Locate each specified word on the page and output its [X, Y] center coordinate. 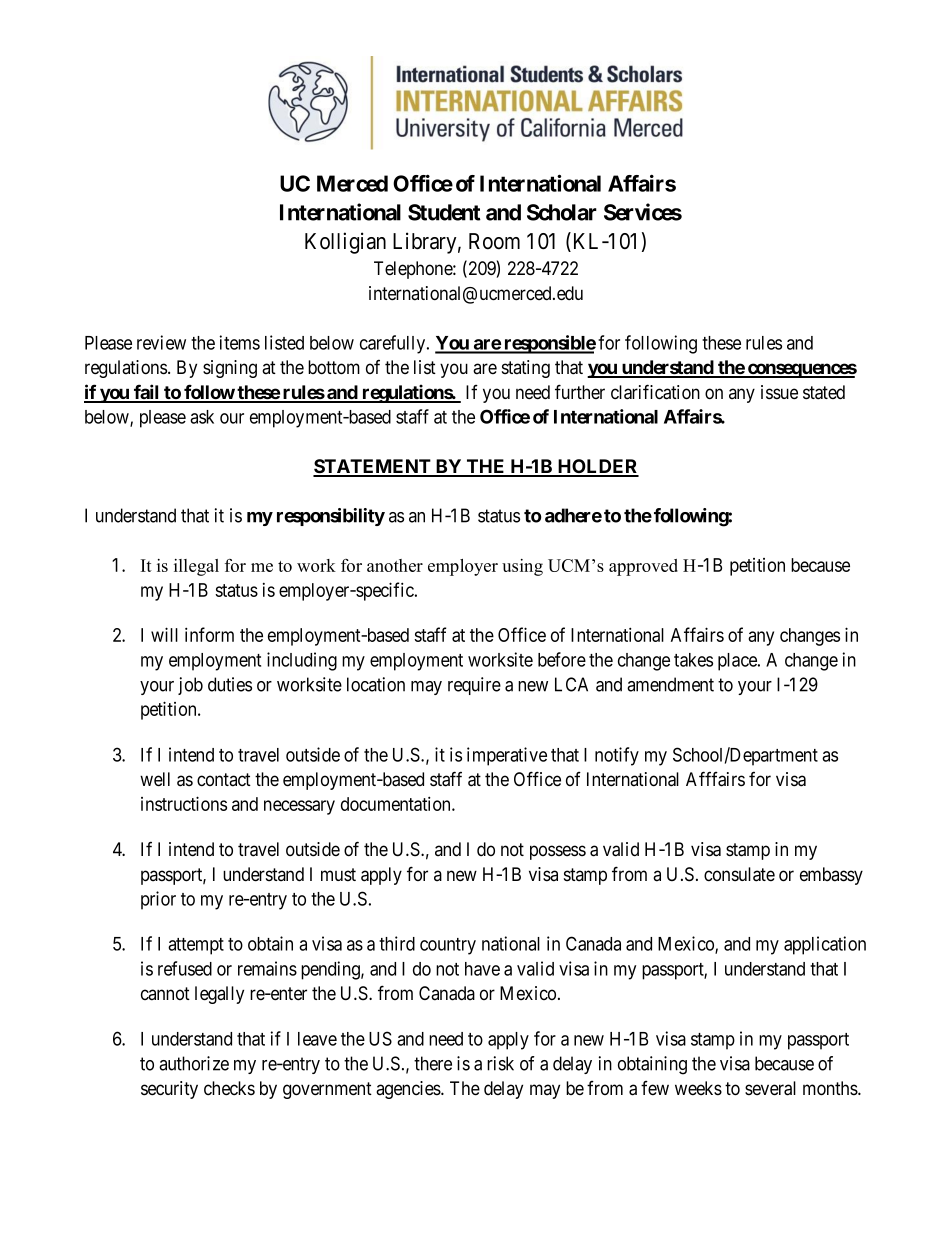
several [770, 1088]
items [239, 342]
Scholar [562, 212]
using [522, 567]
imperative [507, 756]
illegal [196, 567]
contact [224, 780]
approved [643, 567]
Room [494, 241]
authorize [194, 1063]
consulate [739, 874]
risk [500, 1063]
